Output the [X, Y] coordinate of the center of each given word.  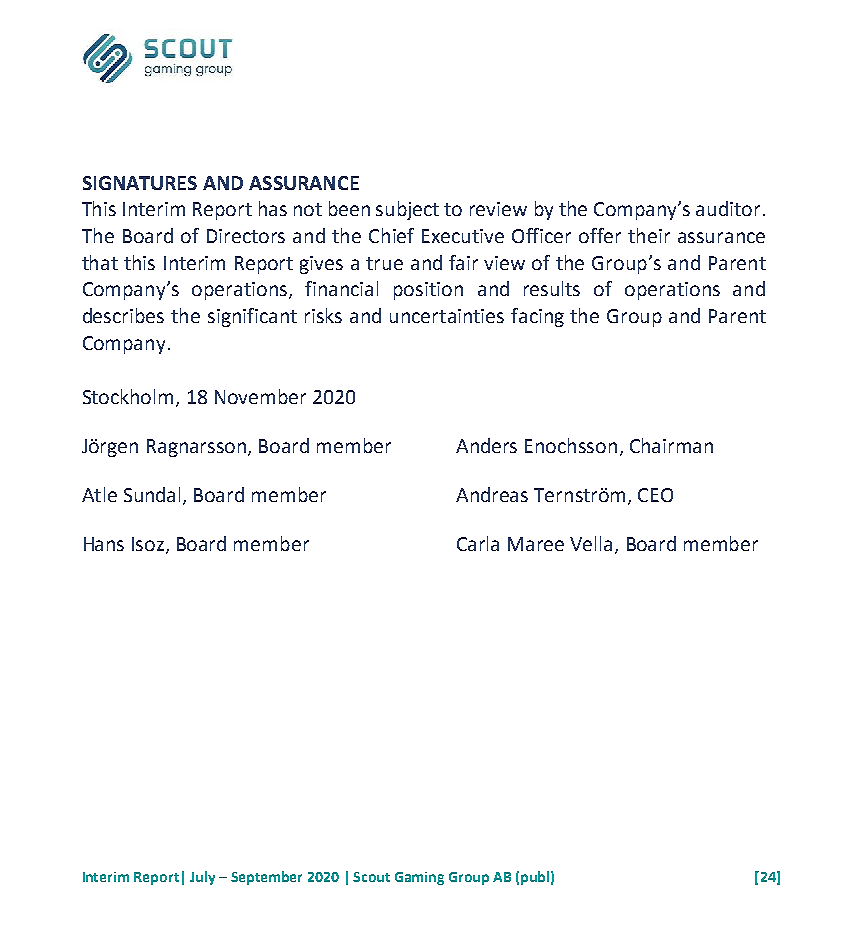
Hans [104, 544]
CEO [655, 495]
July [202, 878]
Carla [478, 543]
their [649, 235]
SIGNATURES [140, 183]
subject [407, 210]
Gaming [419, 878]
